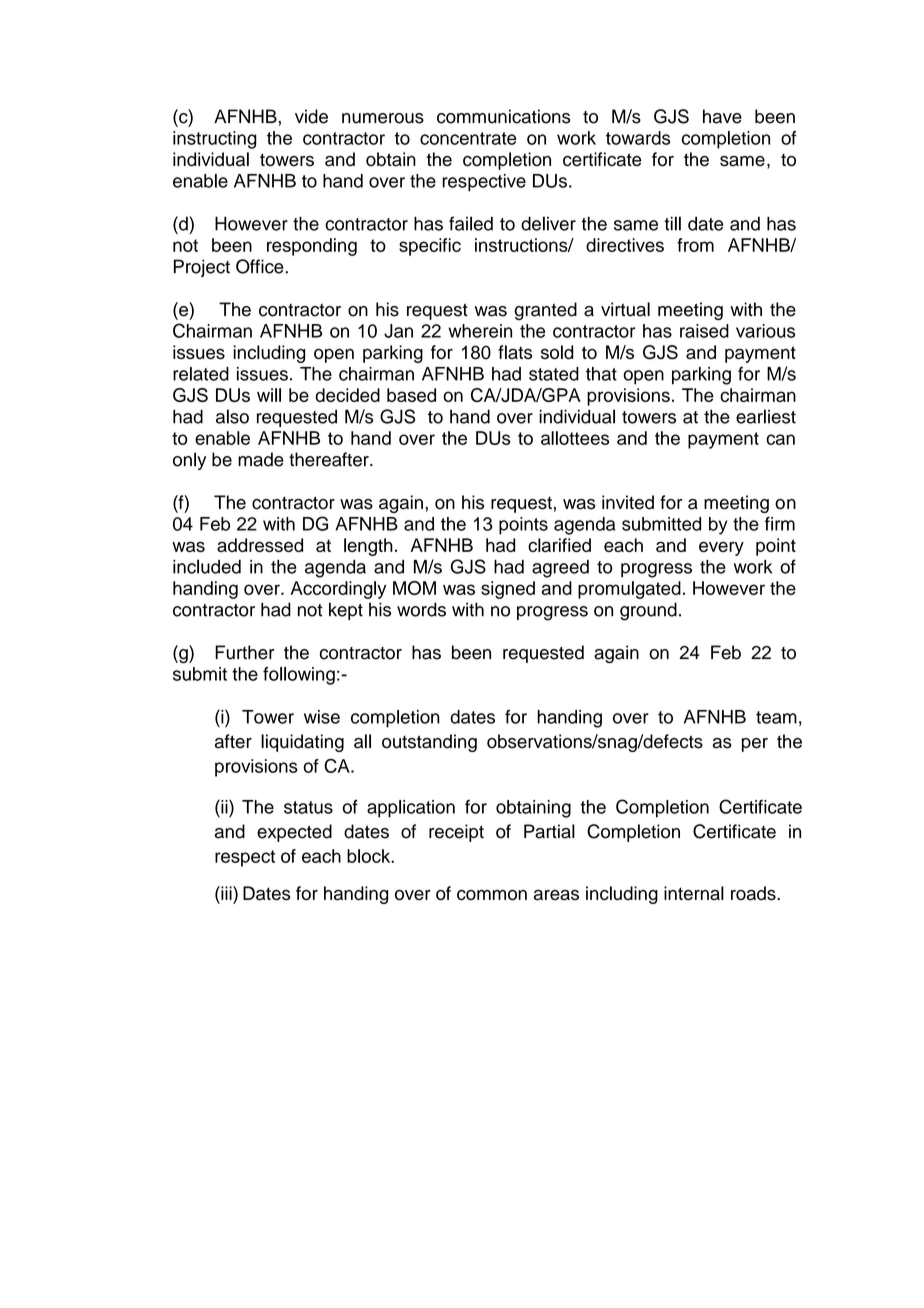 The width and height of the screenshot is (924, 1308). What do you see at coordinates (755, 745) in the screenshot?
I see `per` at bounding box center [755, 745].
